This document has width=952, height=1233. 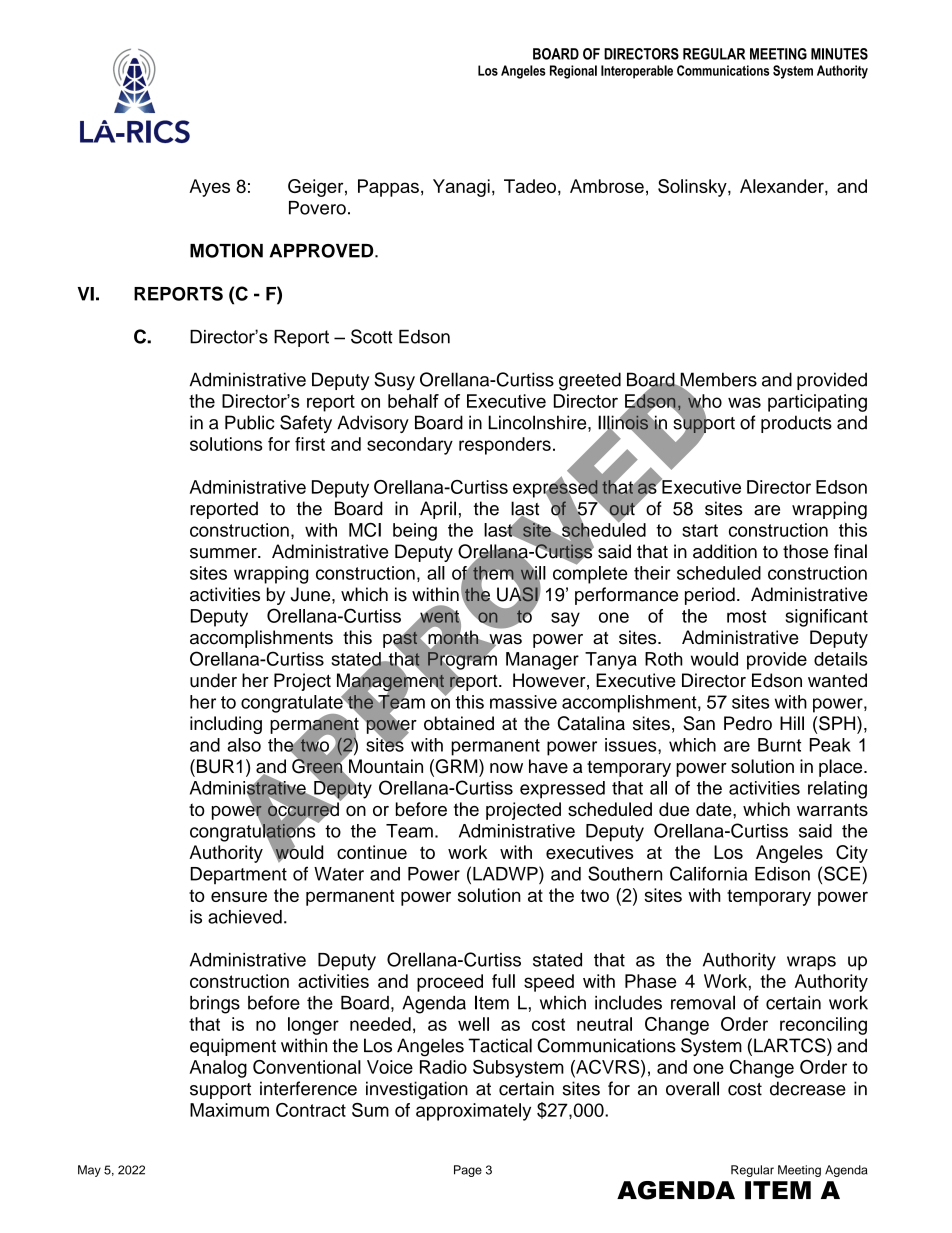 What do you see at coordinates (229, 1110) in the document?
I see `Maximum` at bounding box center [229, 1110].
